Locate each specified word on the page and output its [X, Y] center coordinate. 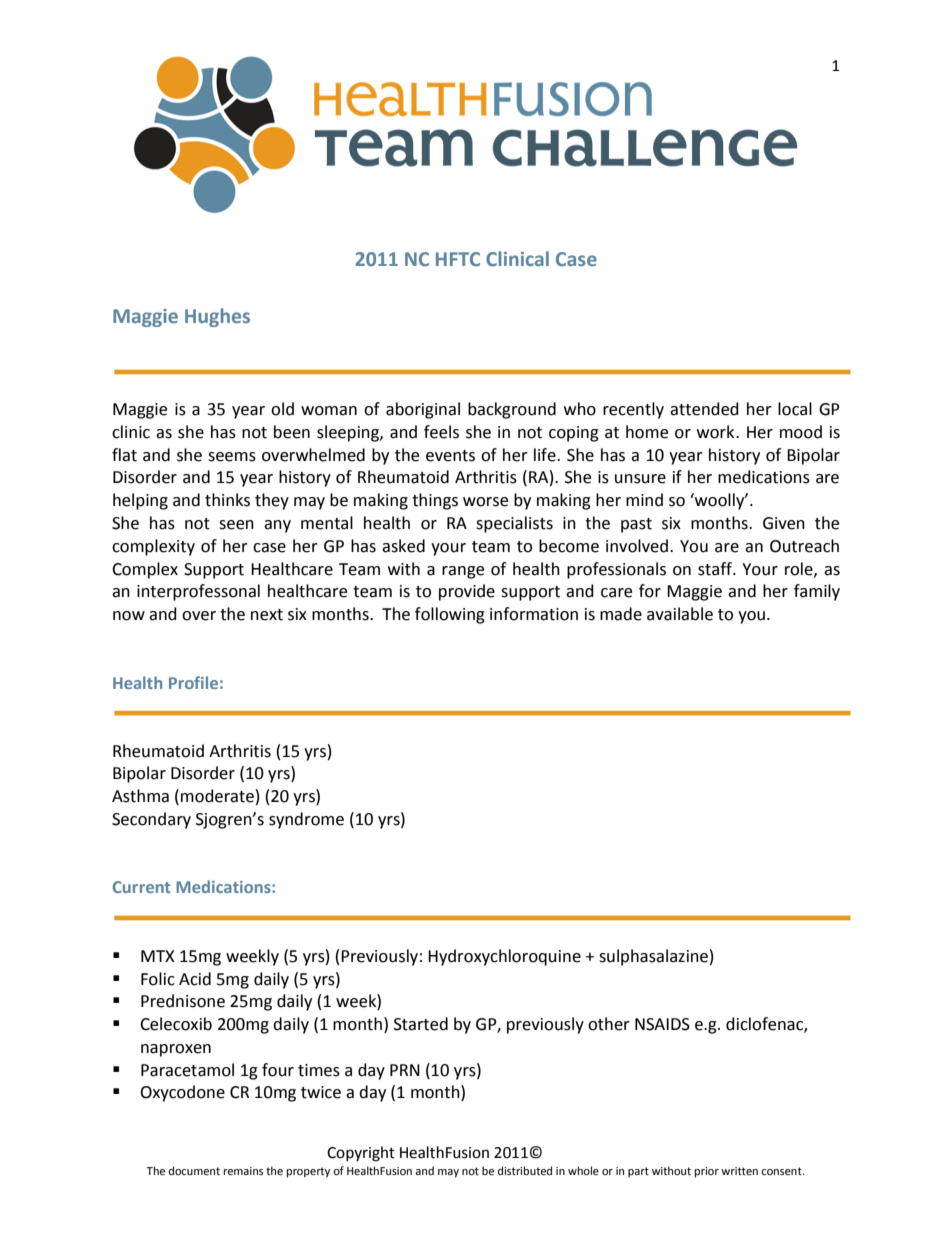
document [194, 1171]
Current [141, 887]
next [267, 615]
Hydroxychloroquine [504, 957]
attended [704, 409]
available [680, 614]
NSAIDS [662, 1024]
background [512, 410]
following [450, 615]
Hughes [217, 317]
